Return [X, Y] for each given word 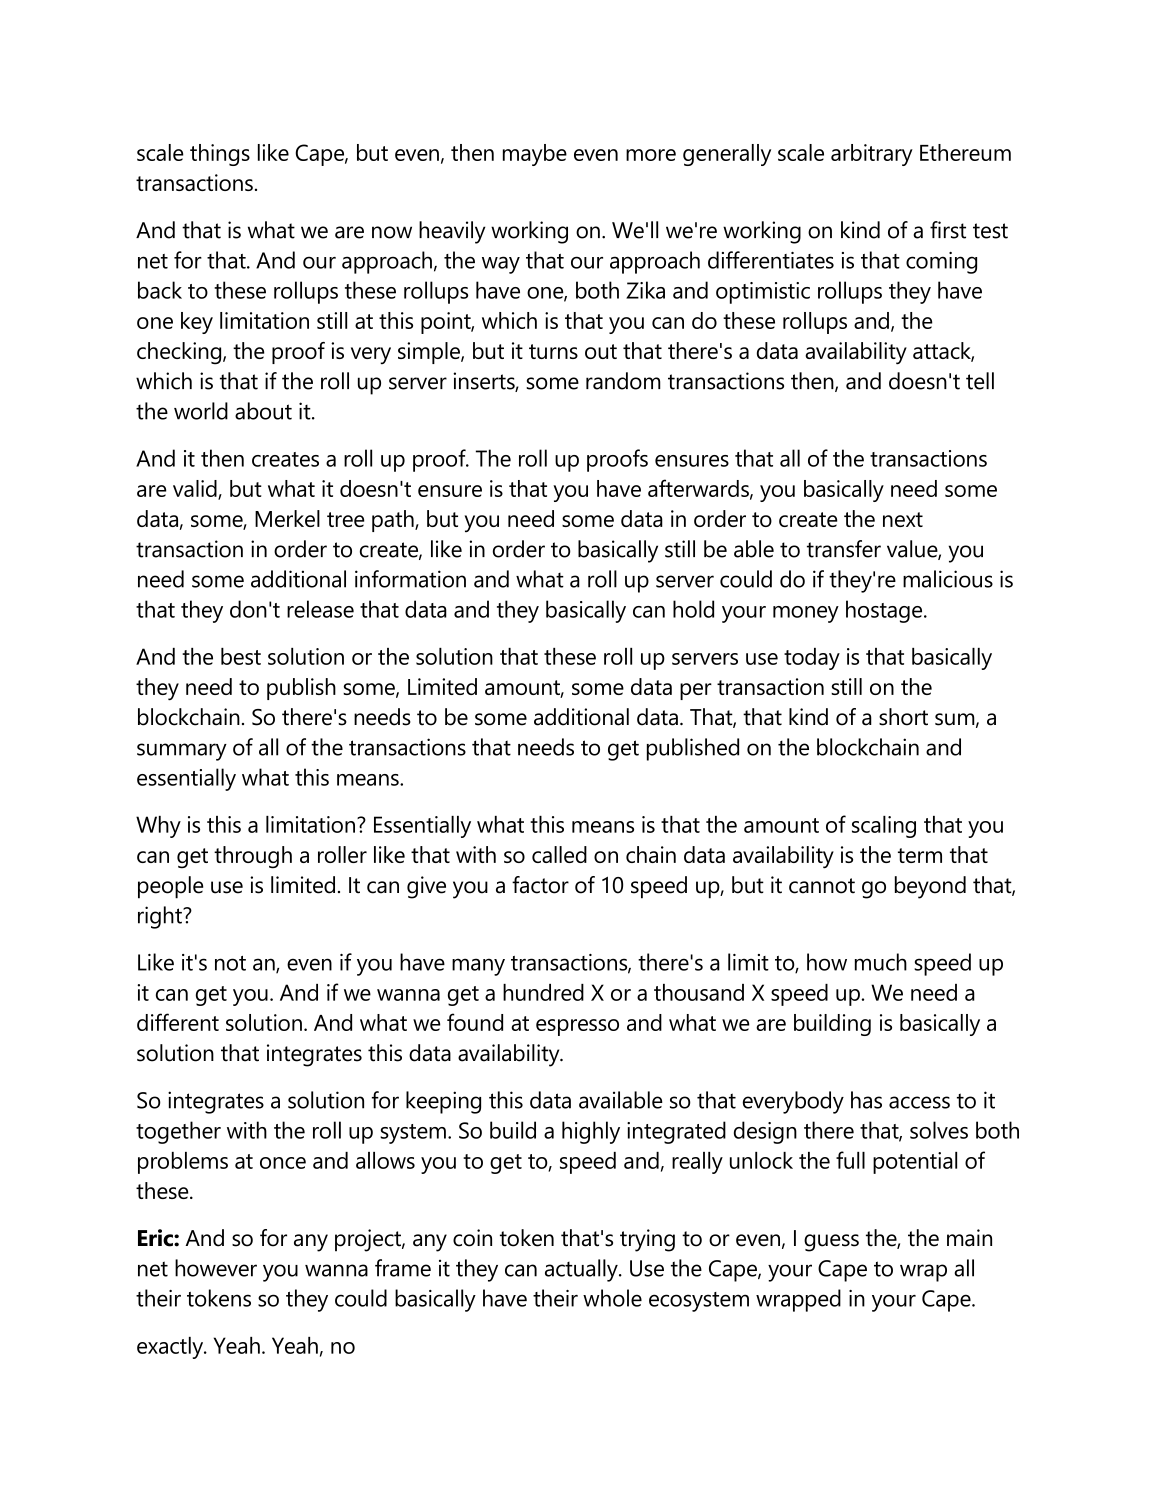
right [161, 917]
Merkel [287, 518]
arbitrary [872, 155]
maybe [535, 155]
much [881, 962]
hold [693, 609]
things [220, 155]
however [216, 1268]
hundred [543, 992]
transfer [844, 549]
